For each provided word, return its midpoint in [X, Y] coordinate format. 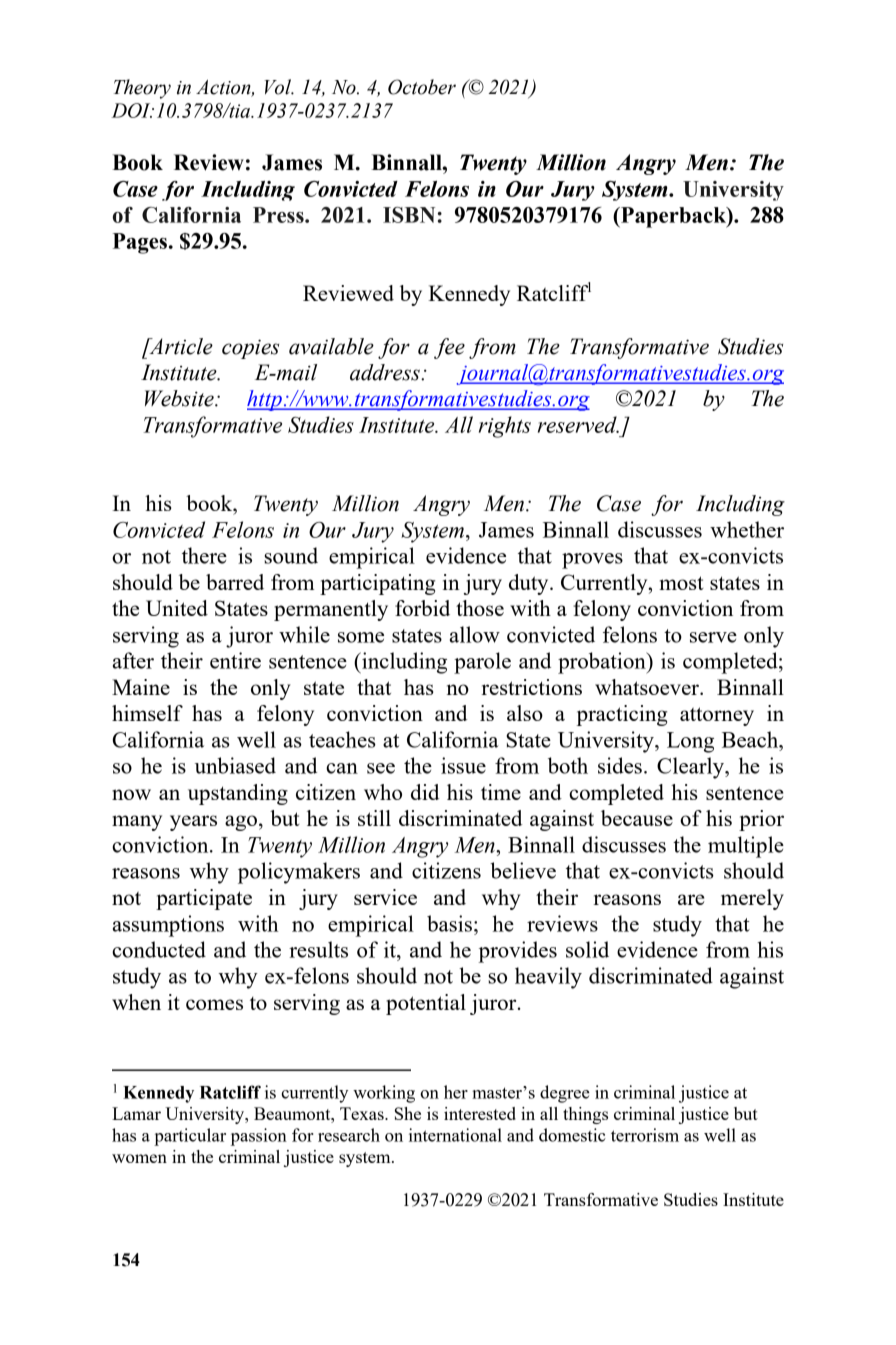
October [422, 87]
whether [747, 529]
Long [690, 742]
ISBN [409, 215]
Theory [142, 89]
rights [505, 427]
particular [190, 1137]
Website [180, 398]
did [425, 792]
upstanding [238, 794]
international [455, 1135]
